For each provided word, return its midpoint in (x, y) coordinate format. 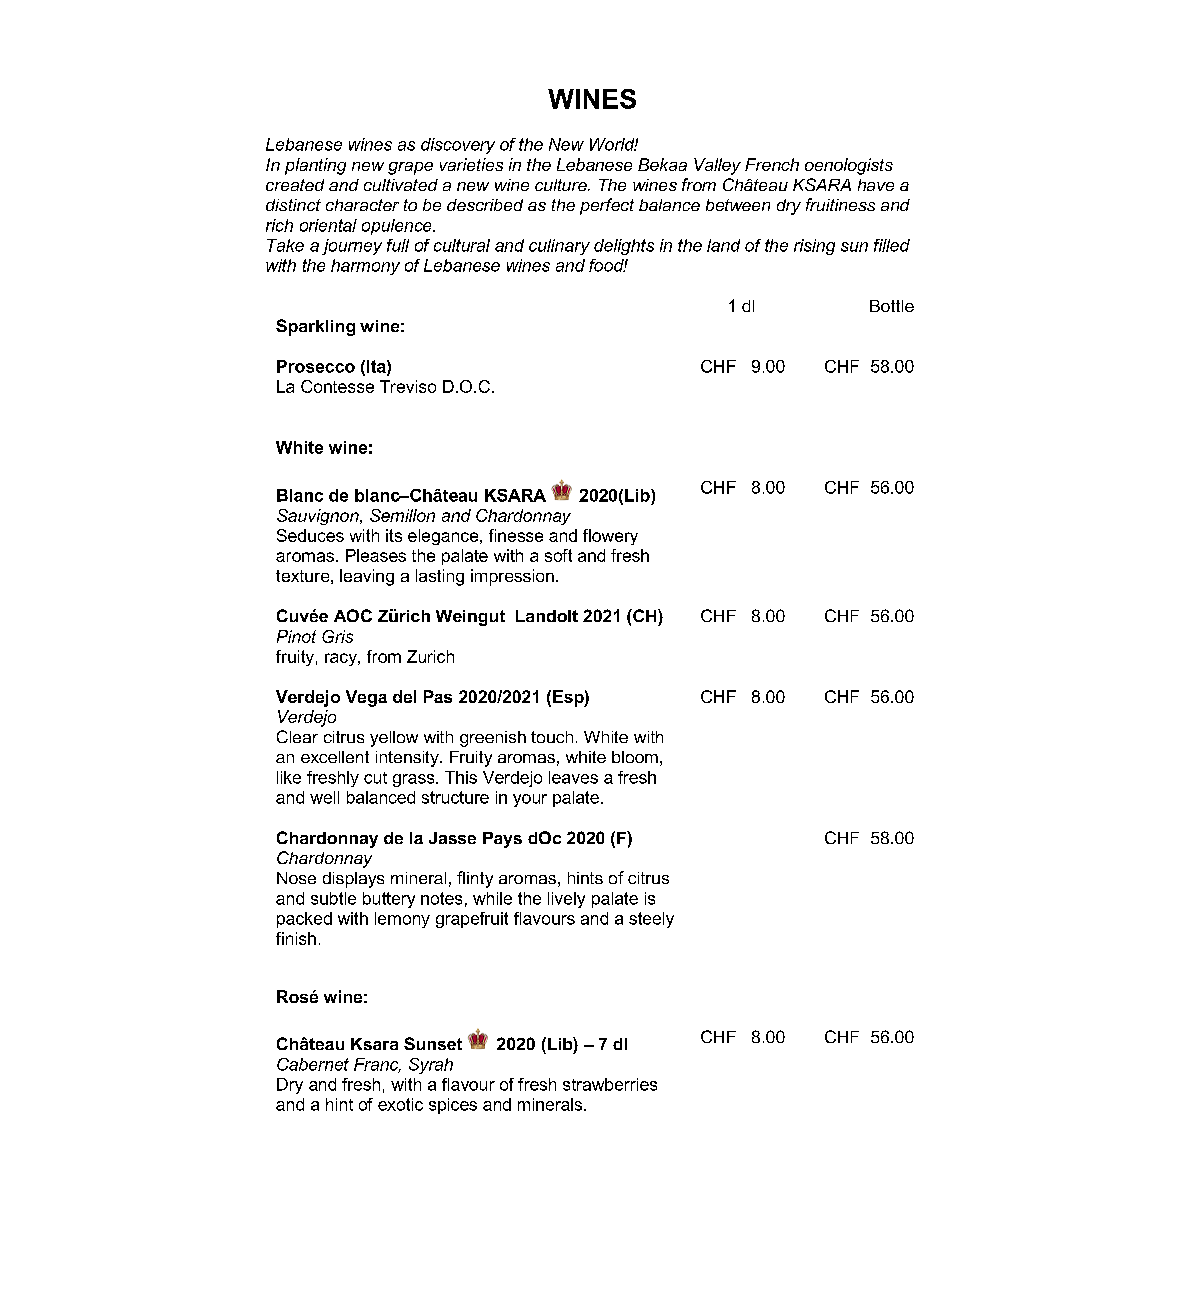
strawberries (610, 1084)
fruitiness (840, 204)
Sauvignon (319, 517)
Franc (377, 1065)
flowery (610, 537)
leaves (573, 777)
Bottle (892, 306)
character (362, 205)
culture (562, 185)
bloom (635, 757)
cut (375, 778)
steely (651, 920)
